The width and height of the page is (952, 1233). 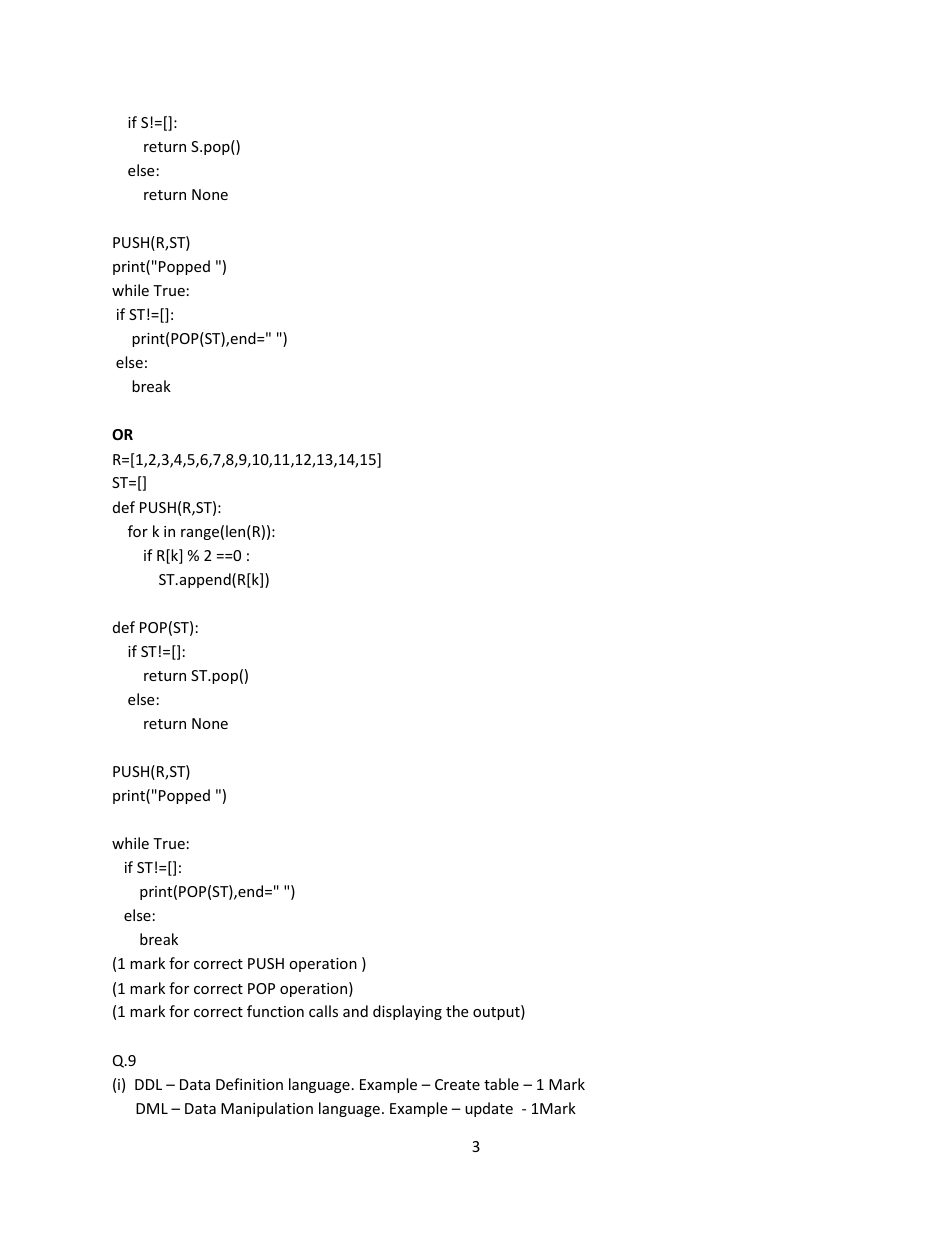 I want to click on function, so click(x=275, y=1011).
